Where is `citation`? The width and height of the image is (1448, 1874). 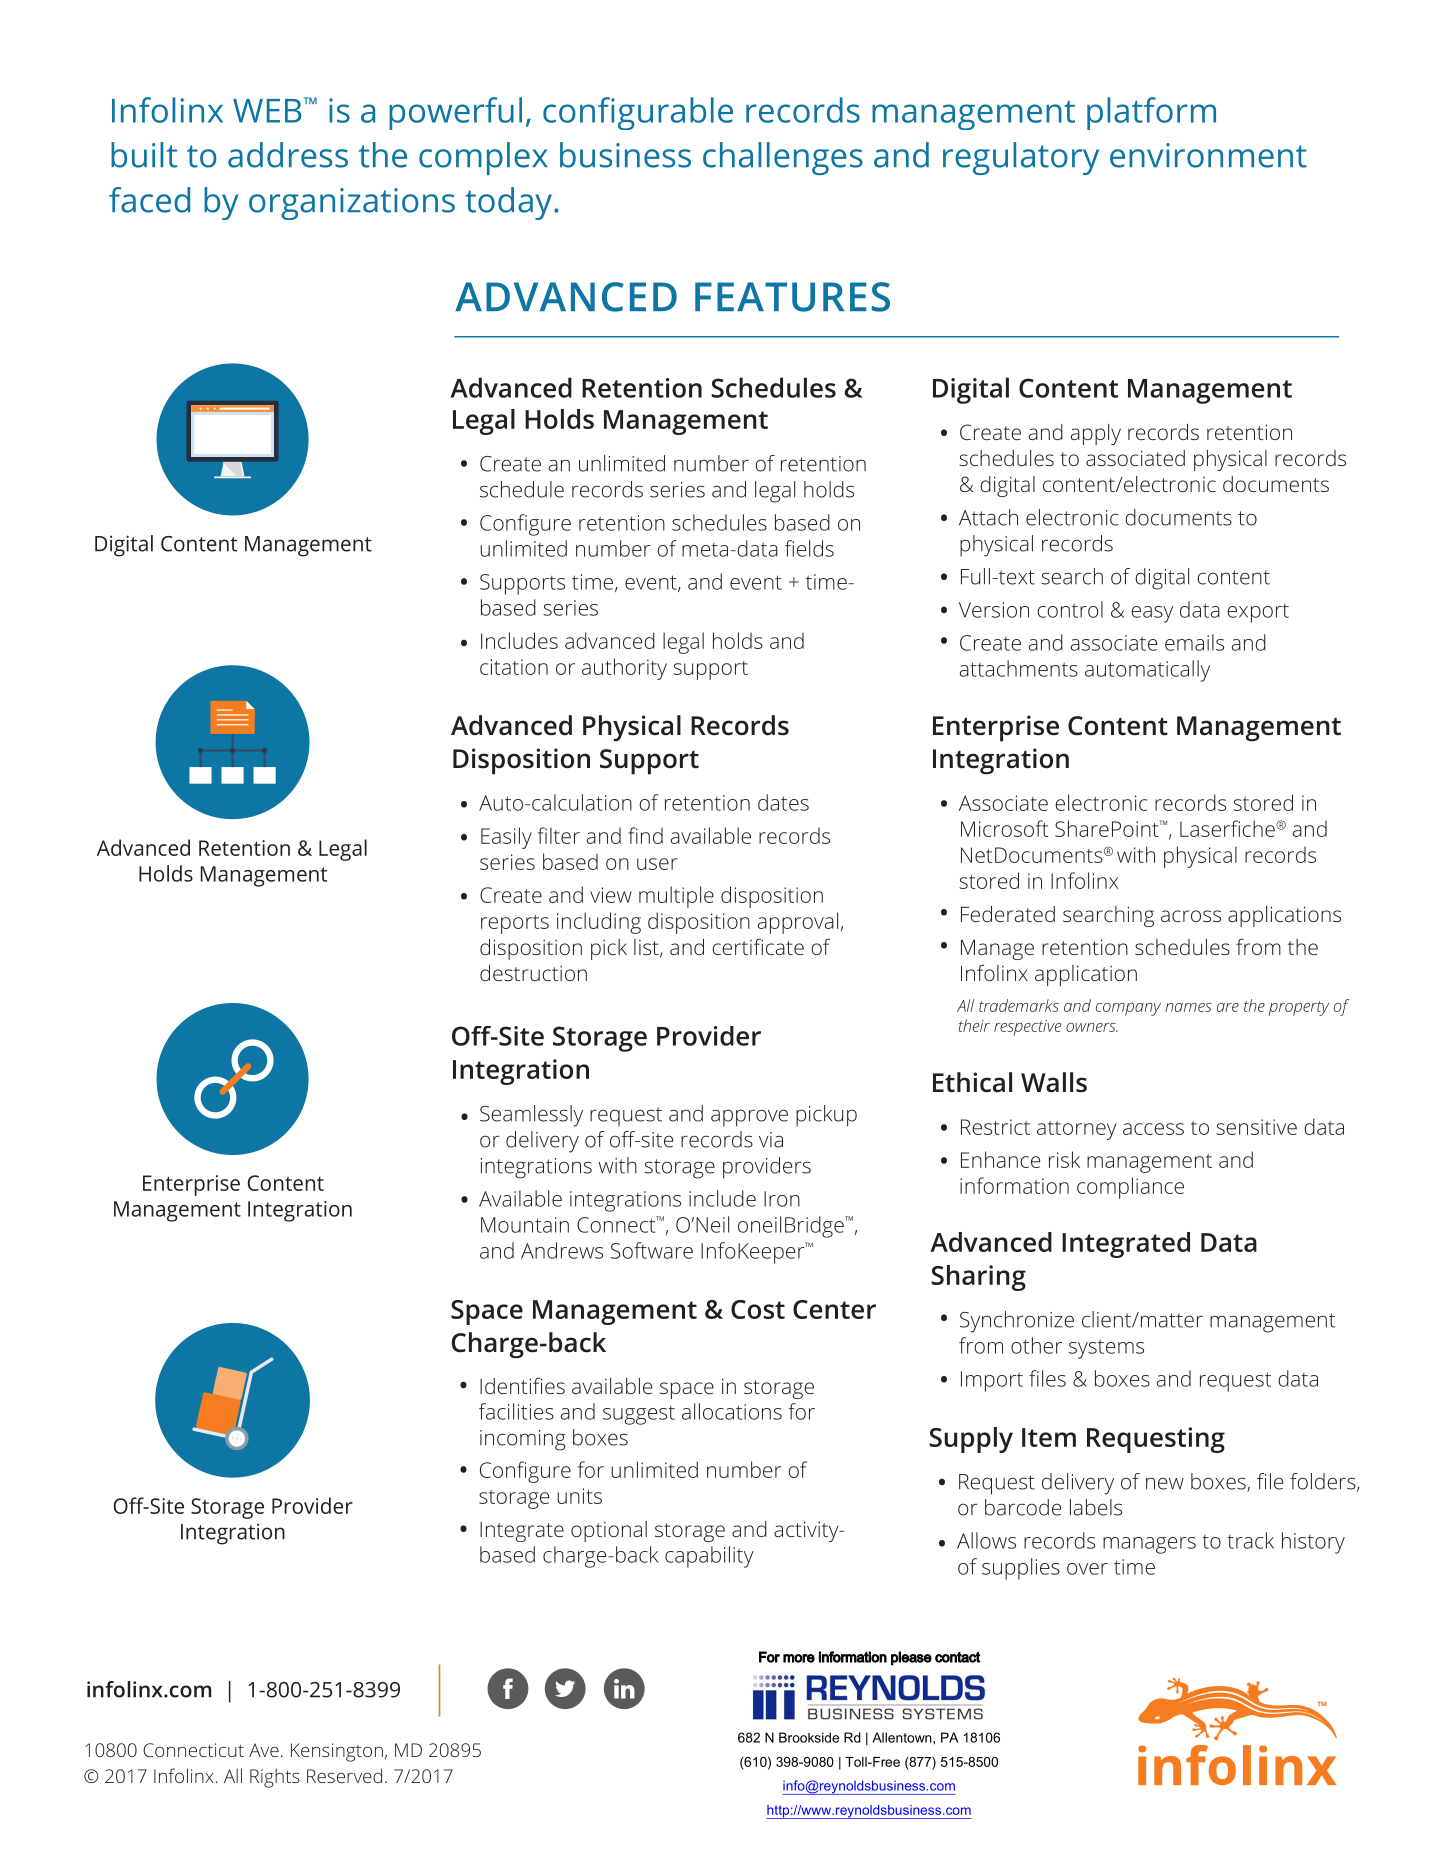 citation is located at coordinates (514, 667).
